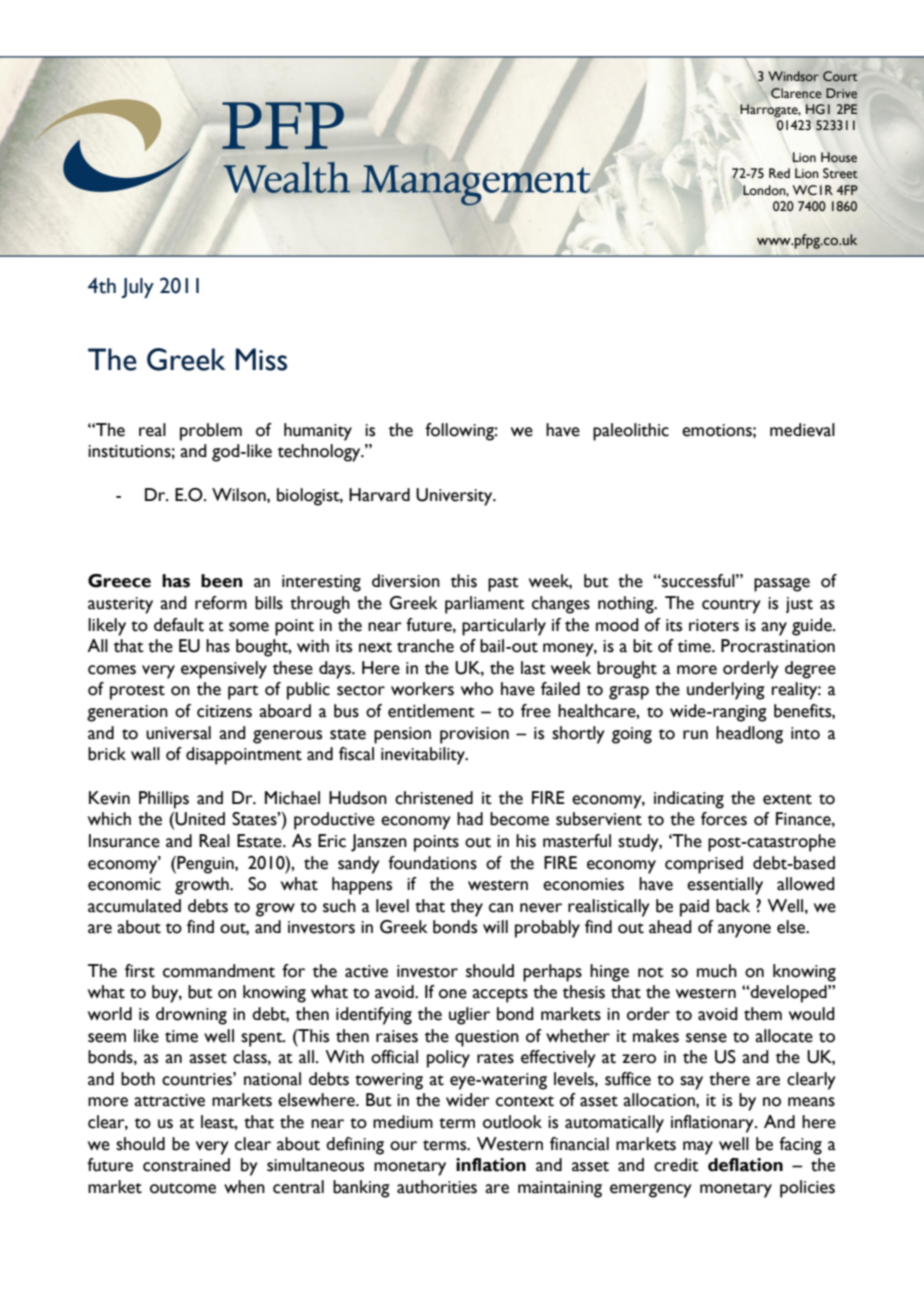  Describe the element at coordinates (199, 819) in the screenshot. I see `United` at that location.
